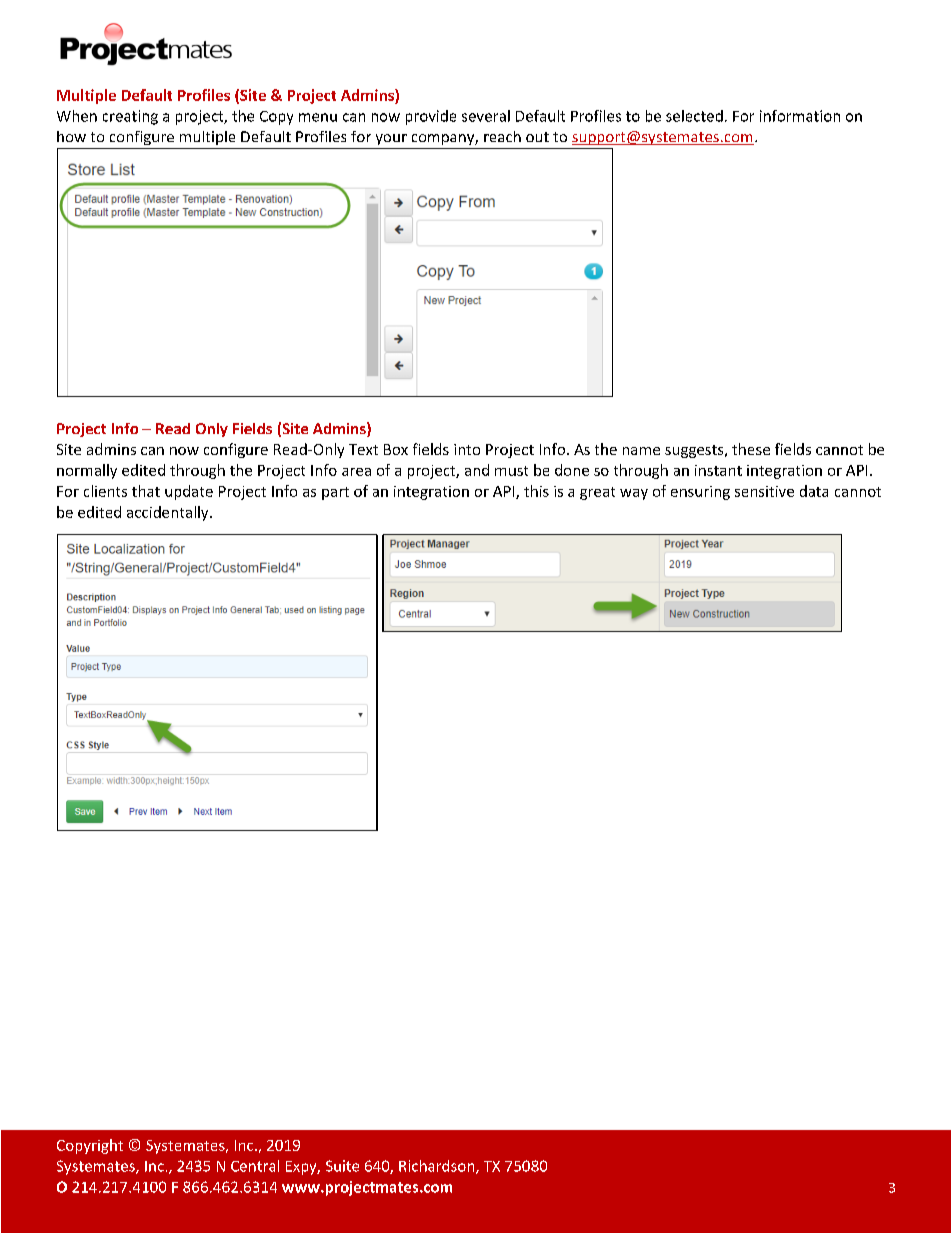 The height and width of the document is (1233, 952). What do you see at coordinates (335, 493) in the document?
I see `part` at bounding box center [335, 493].
